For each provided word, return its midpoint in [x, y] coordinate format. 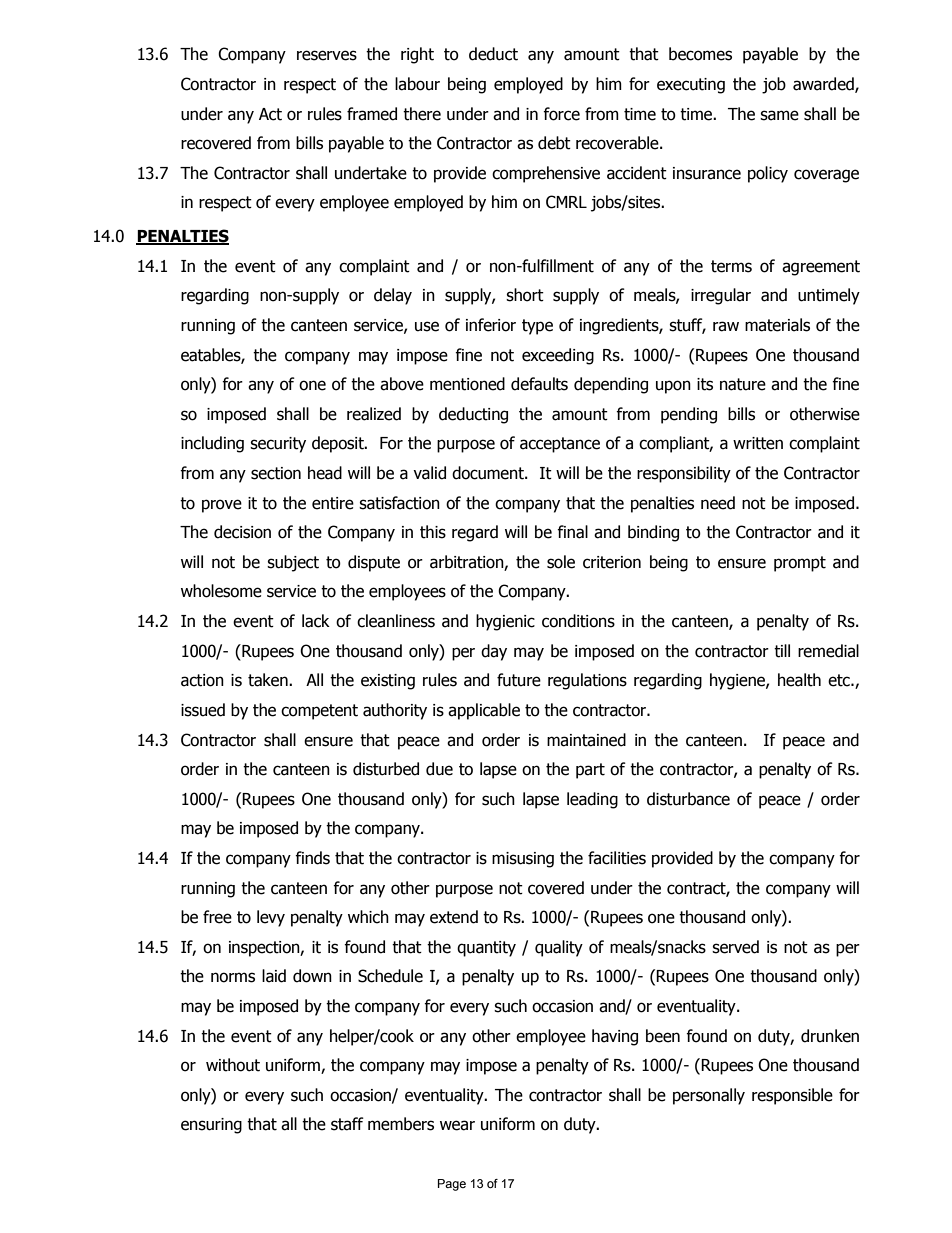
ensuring [211, 1126]
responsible [792, 1096]
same [779, 115]
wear [457, 1125]
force [561, 114]
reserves [327, 55]
